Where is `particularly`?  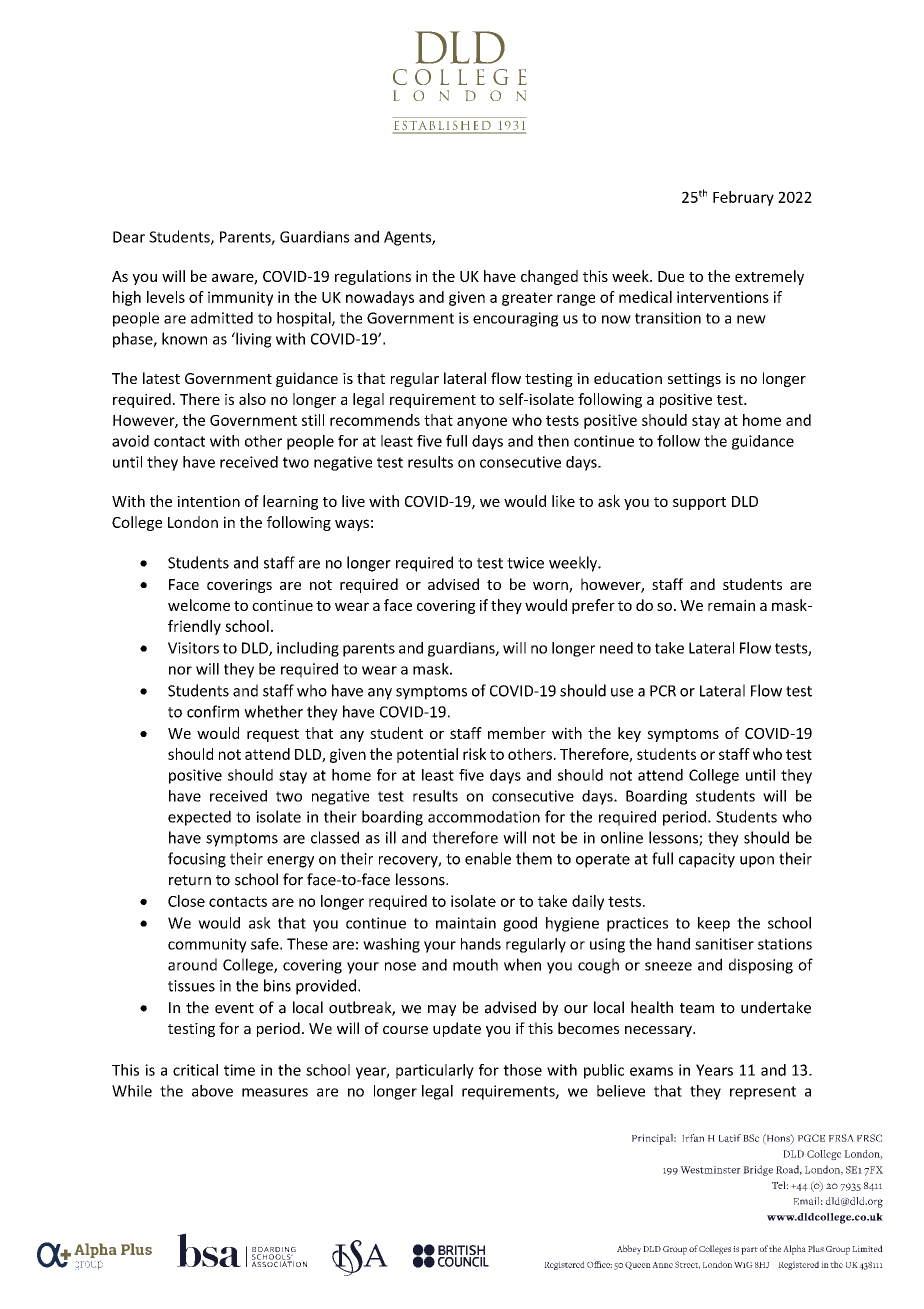 particularly is located at coordinates (435, 1071).
